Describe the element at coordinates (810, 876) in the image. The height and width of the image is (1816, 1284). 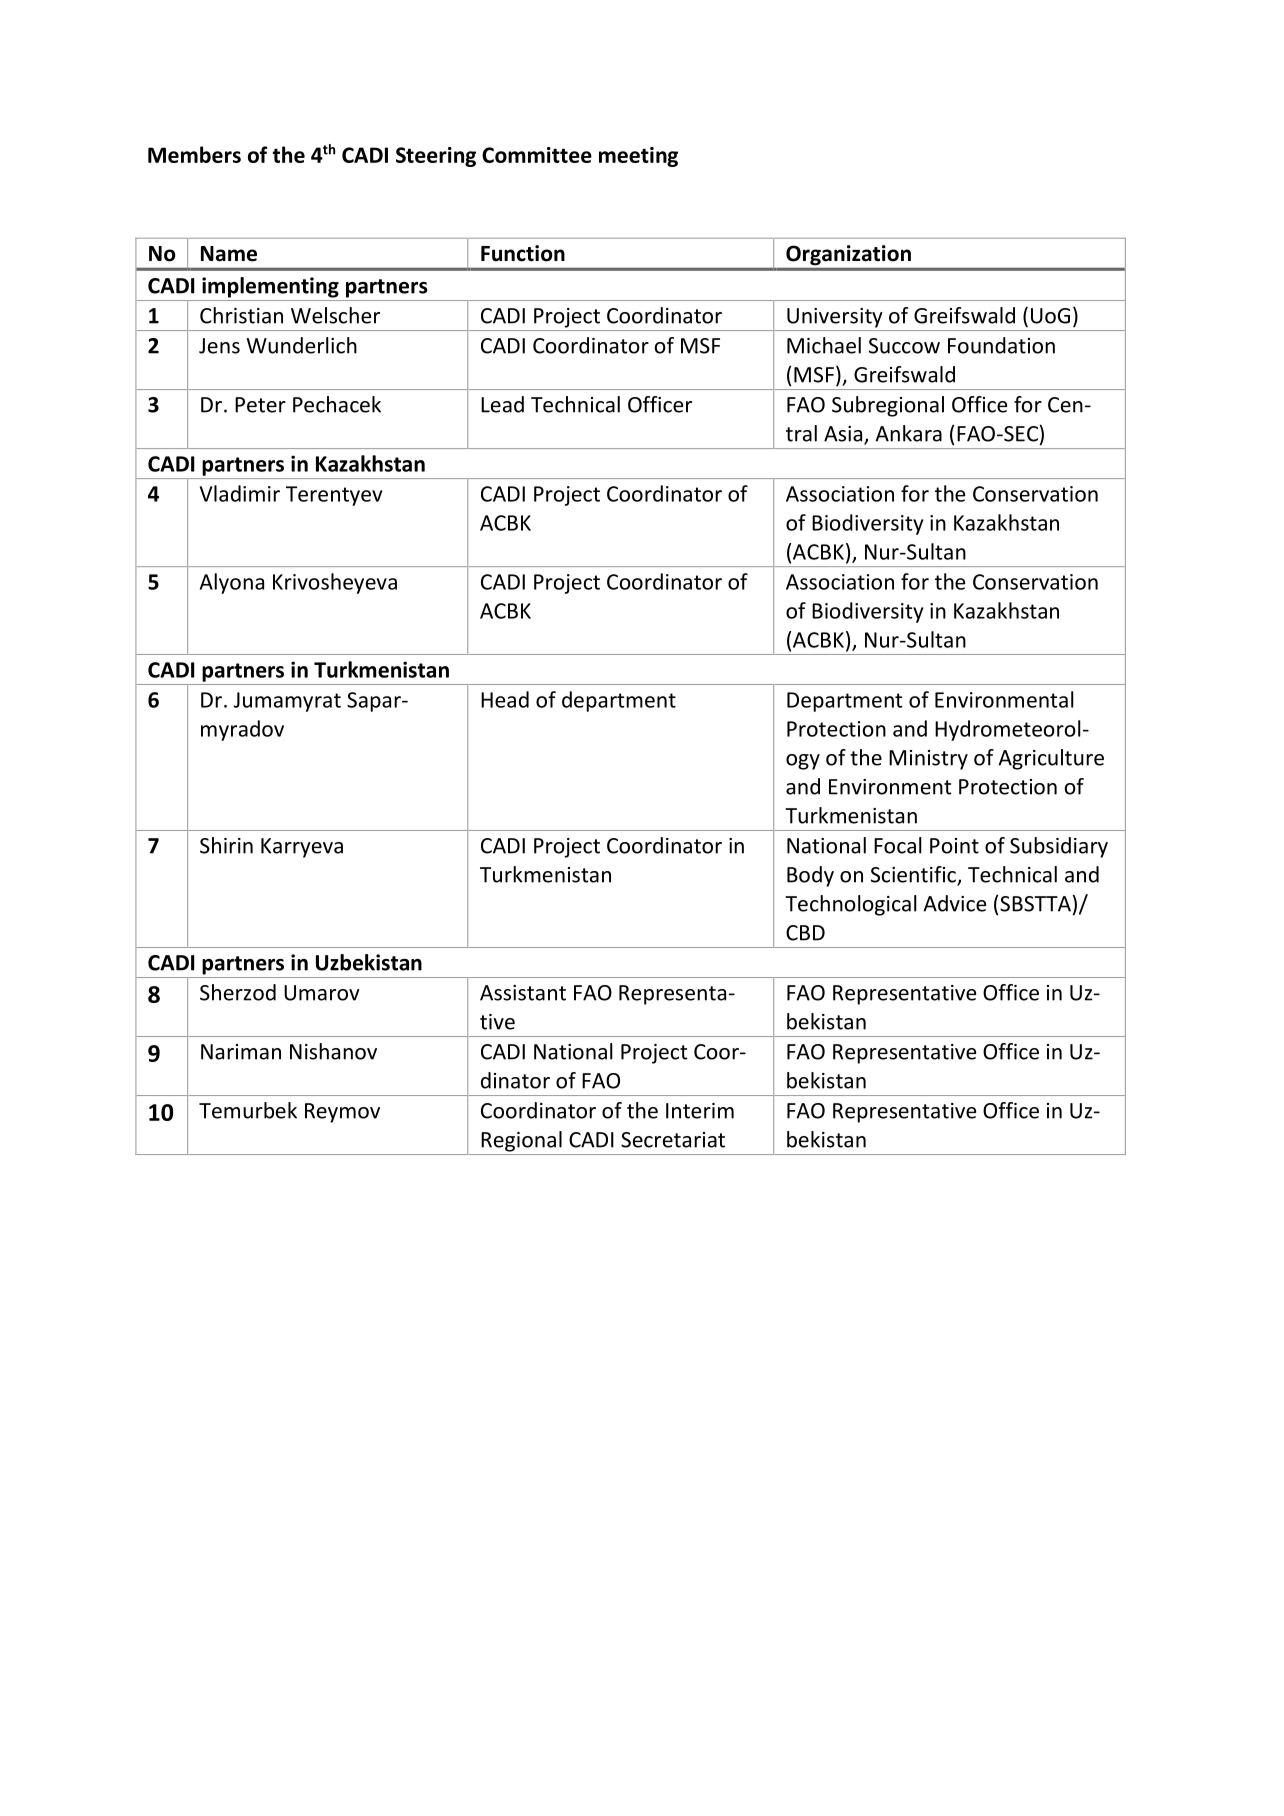
I see `Body` at that location.
